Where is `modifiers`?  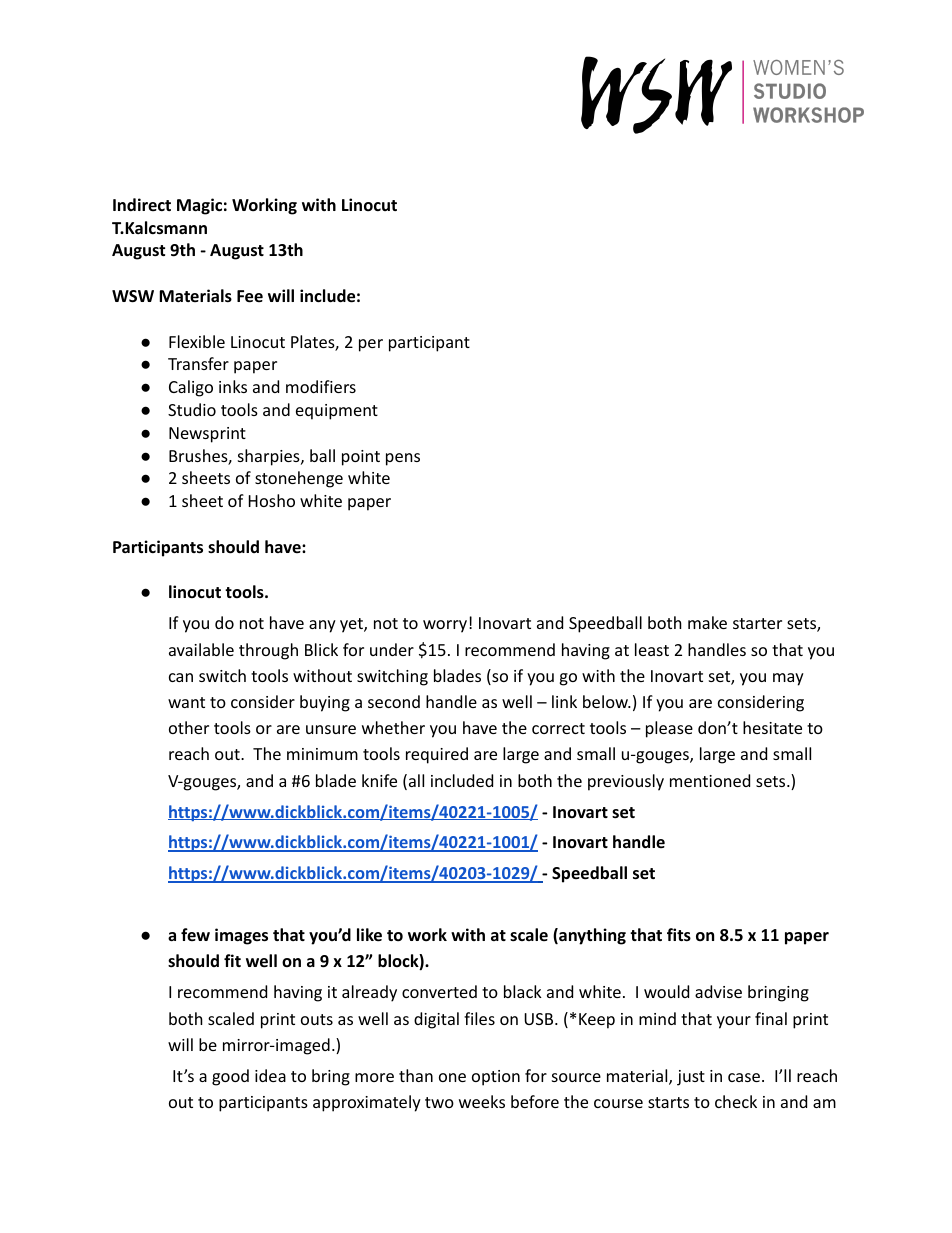
modifiers is located at coordinates (321, 386).
